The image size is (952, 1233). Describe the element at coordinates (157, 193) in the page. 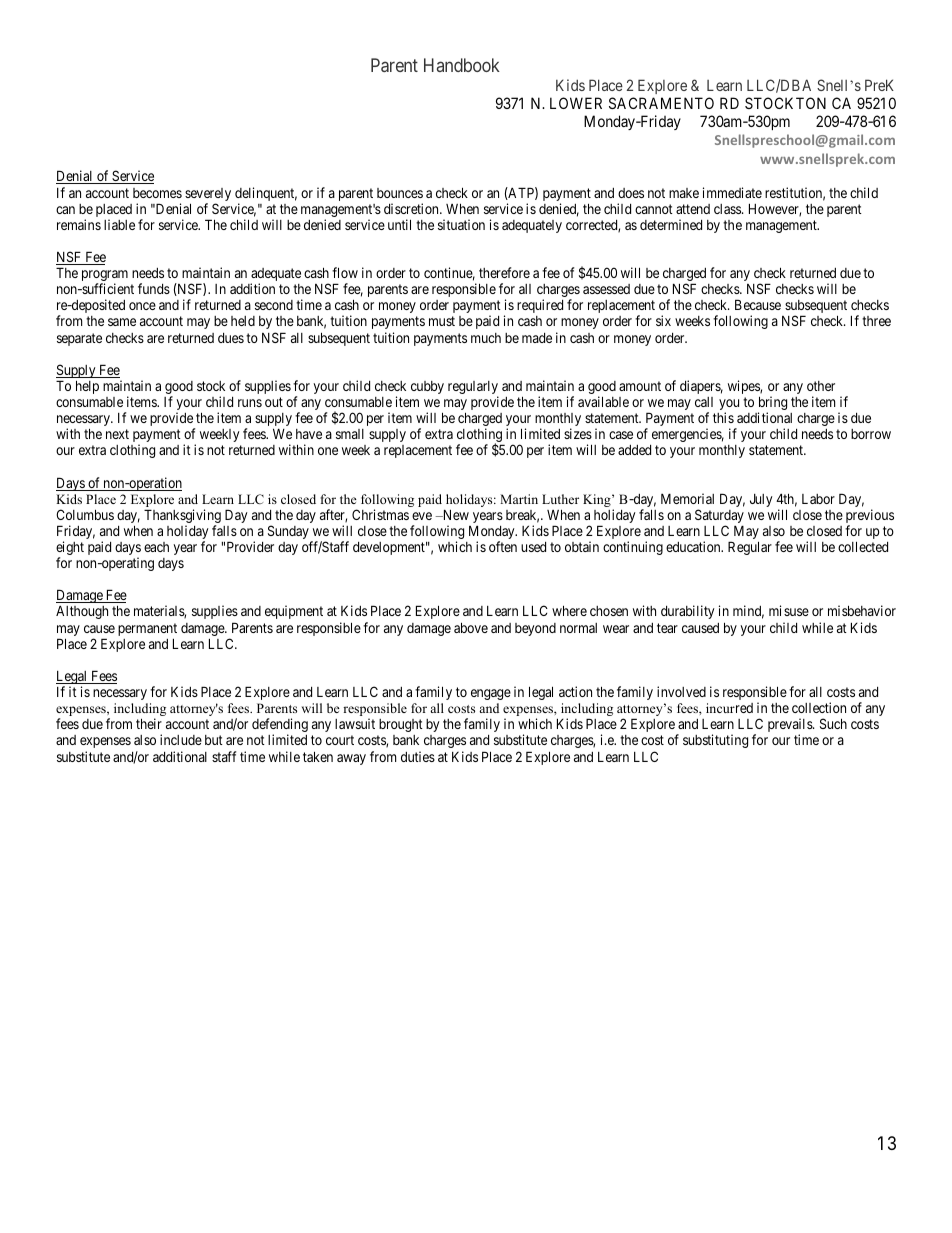

I see `becomes` at that location.
